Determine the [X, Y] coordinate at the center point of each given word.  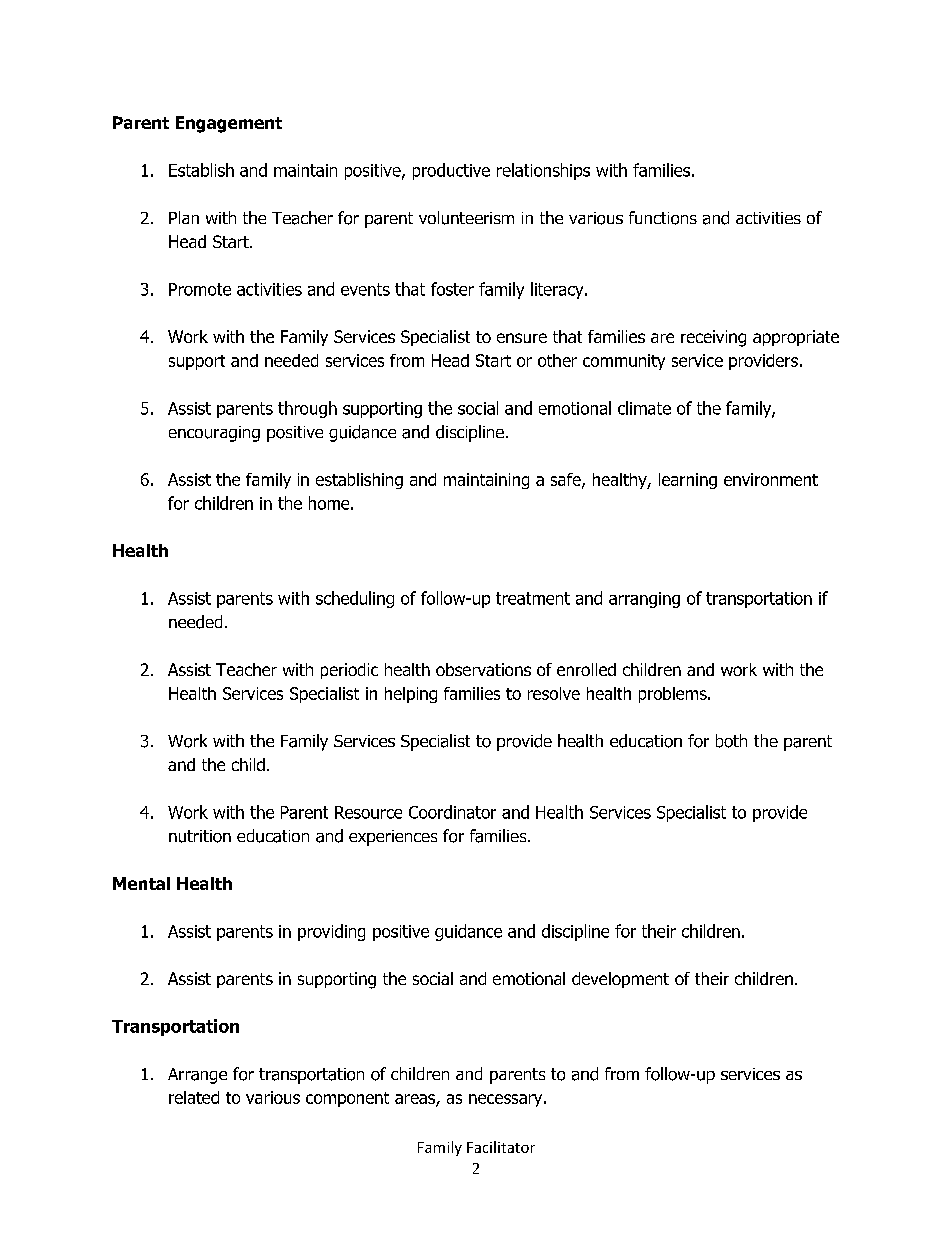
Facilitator [501, 1147]
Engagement [229, 124]
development [620, 980]
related [194, 1097]
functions [663, 218]
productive [451, 171]
